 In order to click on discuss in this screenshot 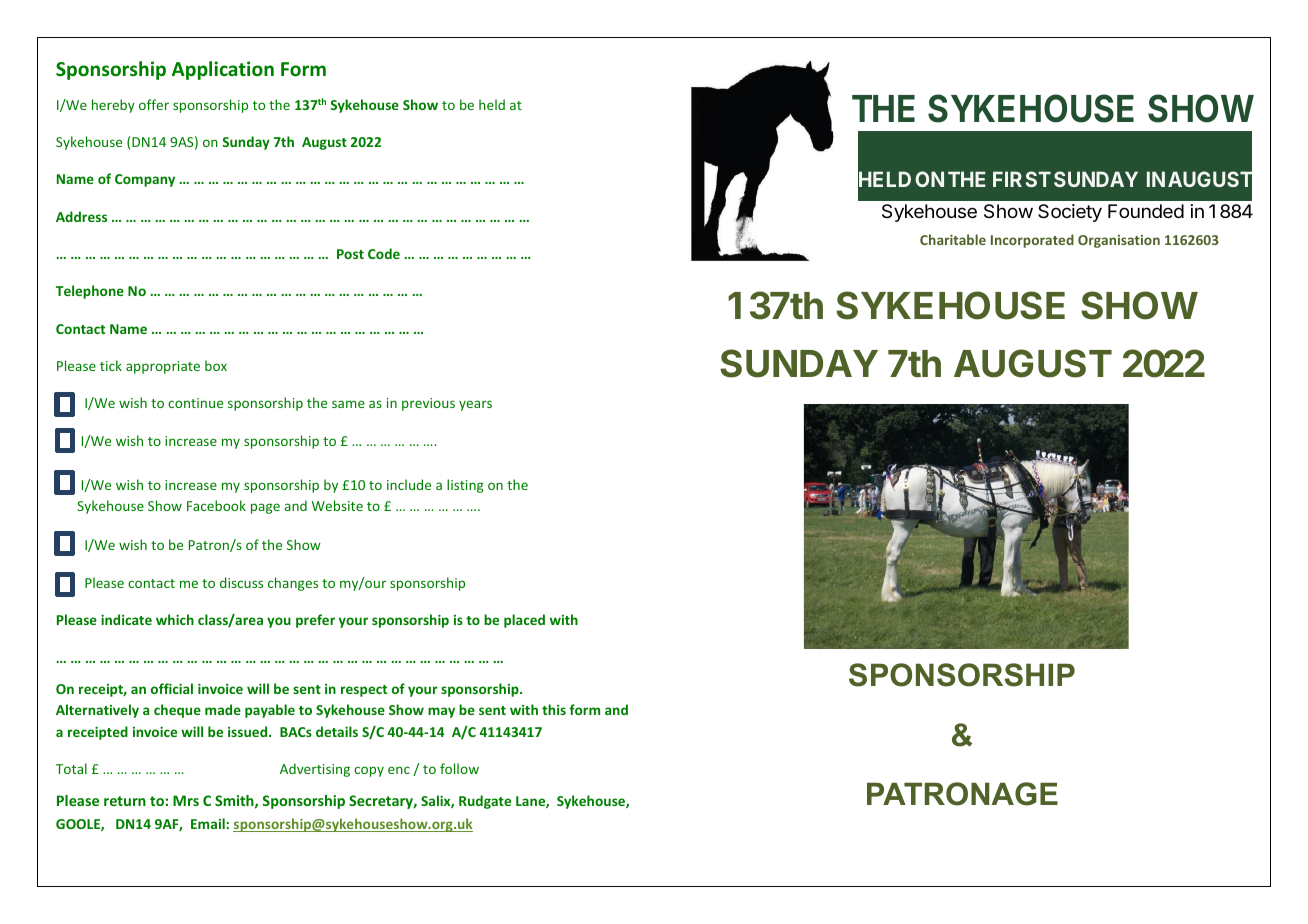, I will do `click(241, 582)`.
